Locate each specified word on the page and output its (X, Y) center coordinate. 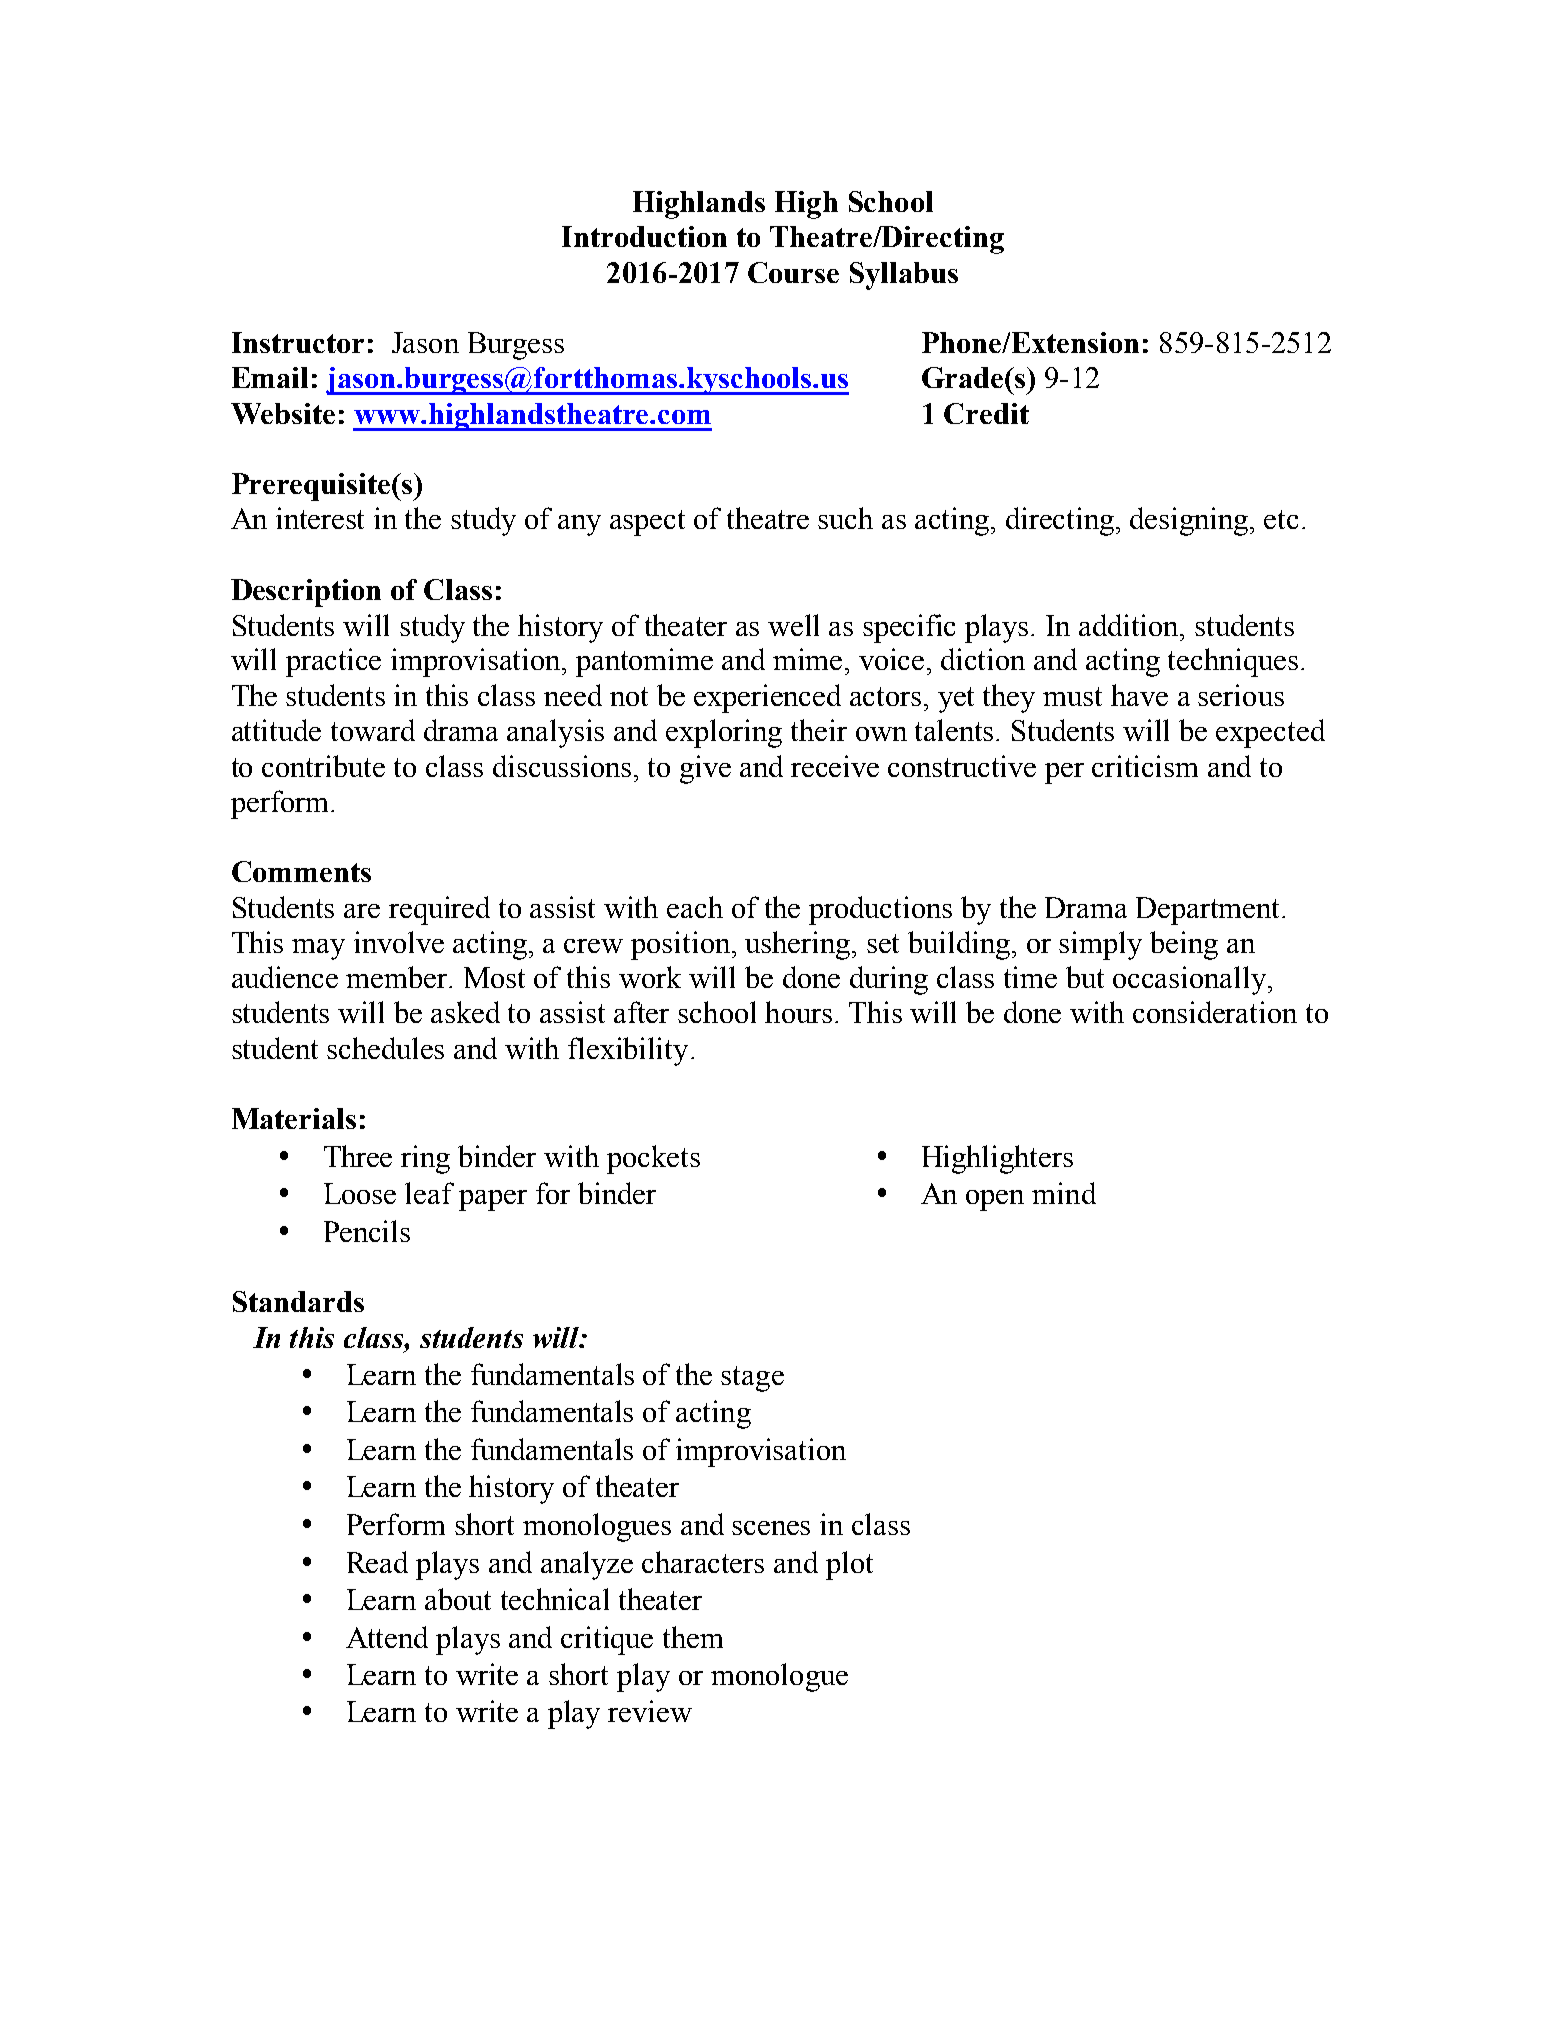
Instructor (298, 342)
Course (793, 272)
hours (798, 1012)
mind (1064, 1193)
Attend (387, 1637)
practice (333, 662)
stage (752, 1379)
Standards (298, 1301)
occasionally (1189, 980)
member (398, 977)
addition (1130, 625)
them (693, 1637)
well (793, 625)
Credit (986, 413)
